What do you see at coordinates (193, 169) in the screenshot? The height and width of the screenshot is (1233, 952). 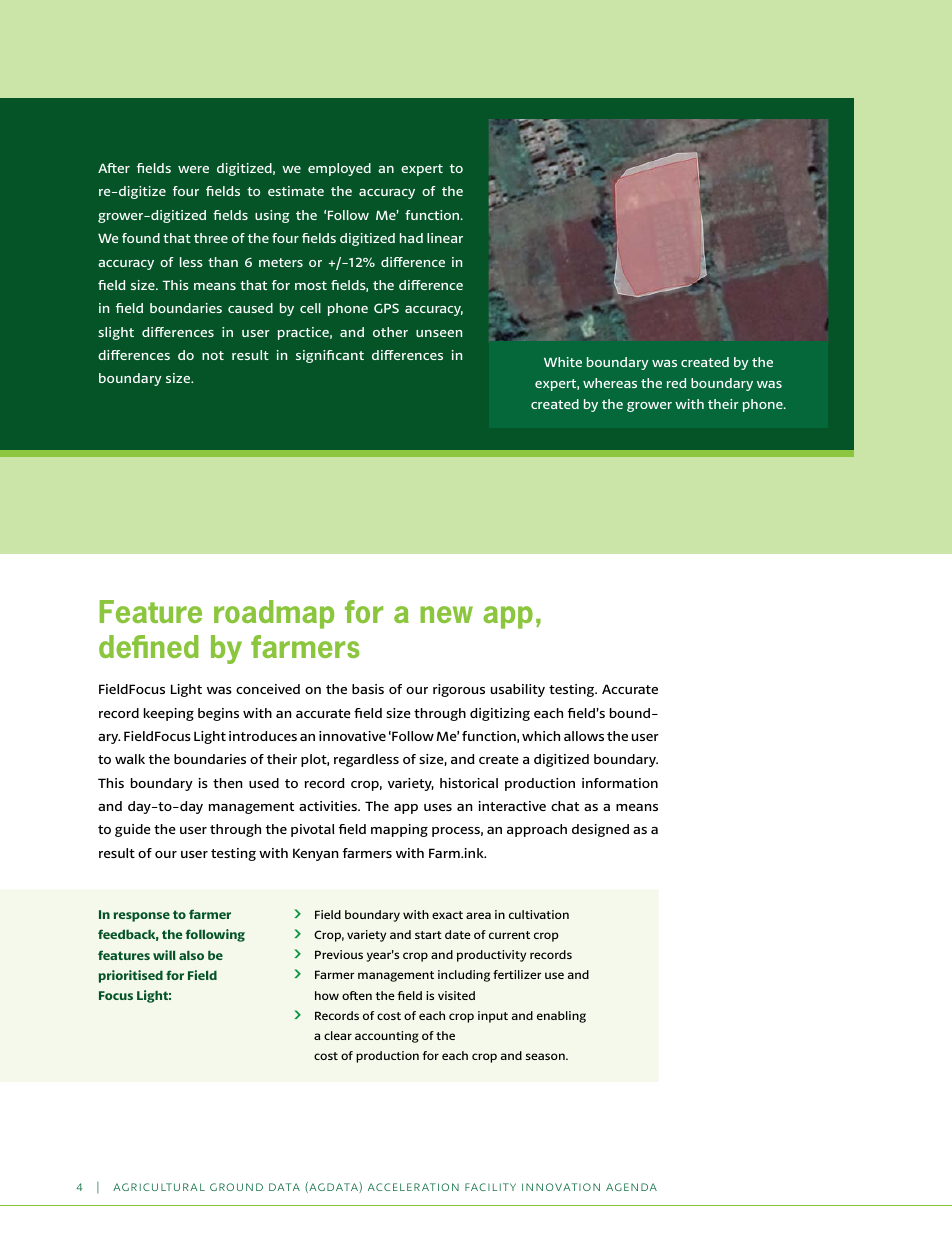 I see `were` at bounding box center [193, 169].
